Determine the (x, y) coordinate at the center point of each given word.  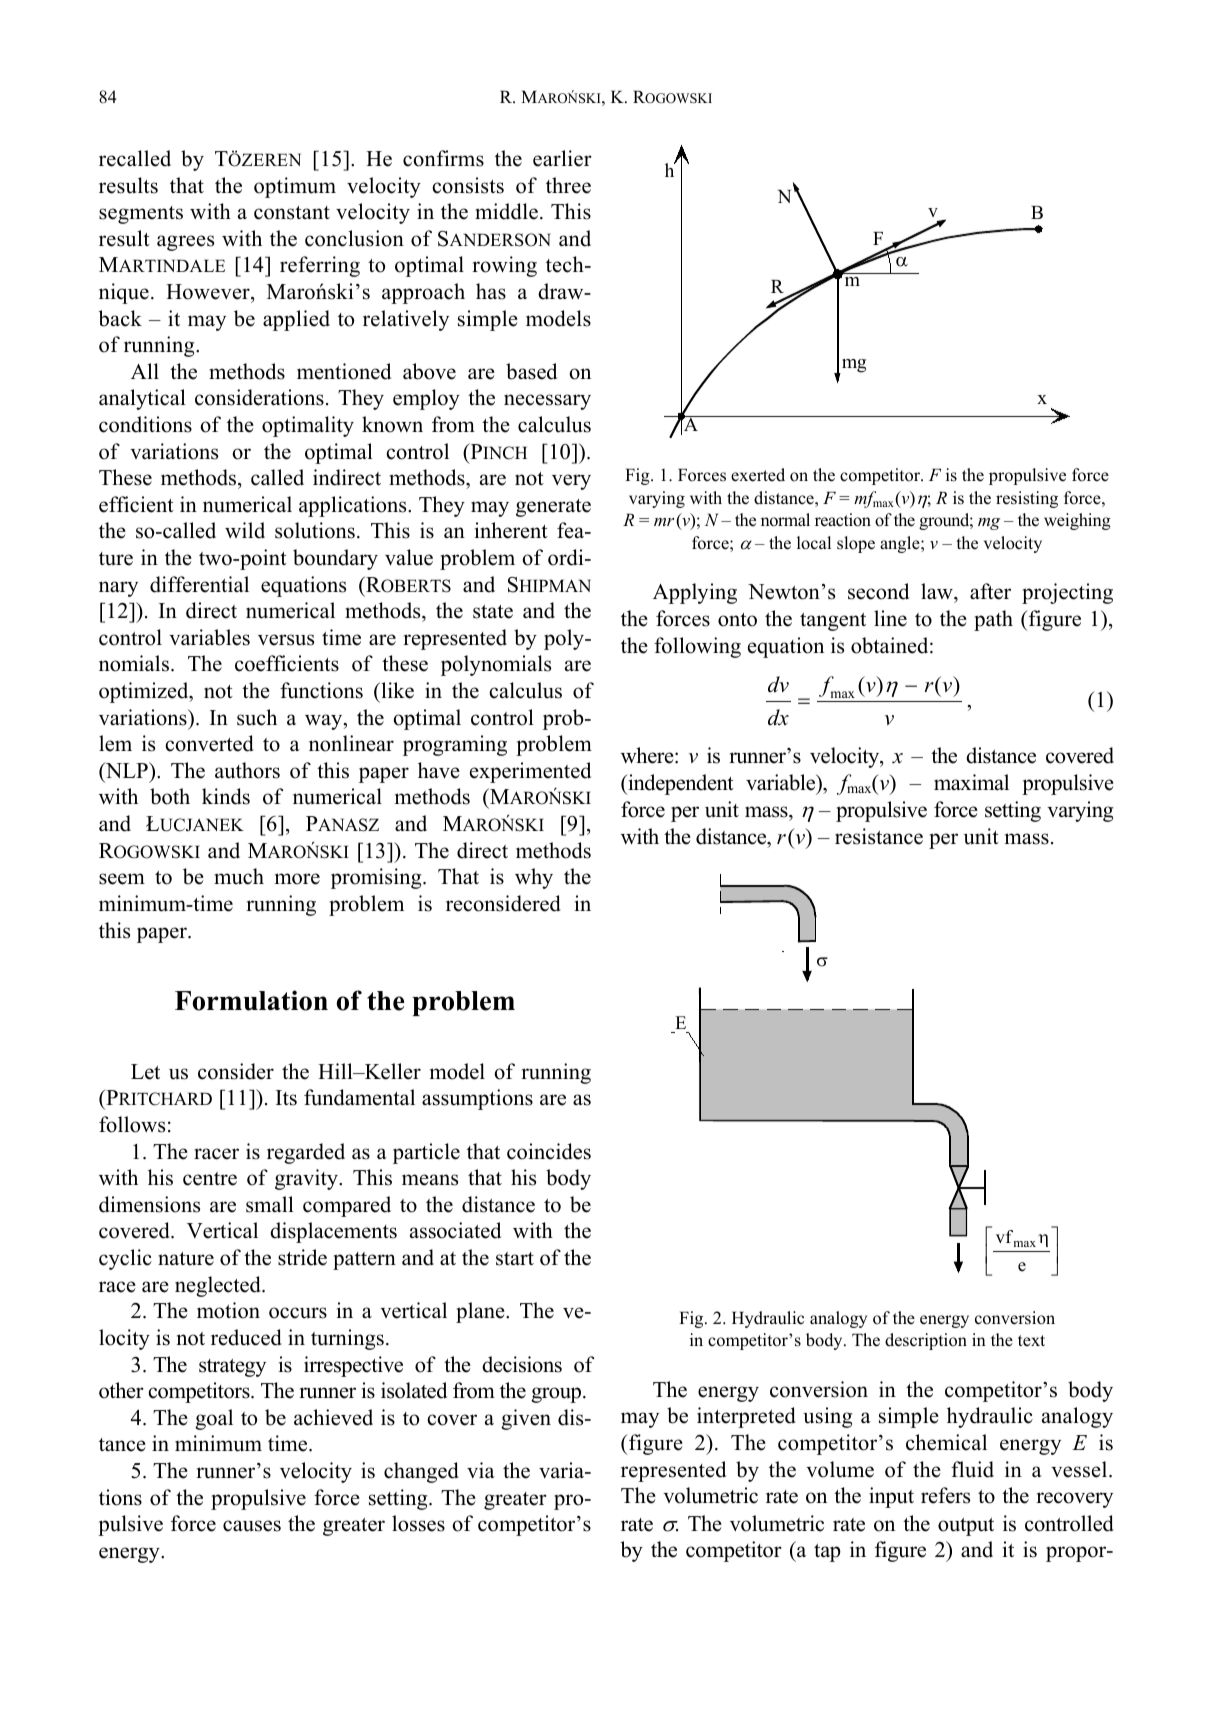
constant (292, 213)
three (568, 185)
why (534, 878)
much (239, 876)
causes (252, 1526)
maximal (971, 782)
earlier (562, 158)
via (481, 1470)
